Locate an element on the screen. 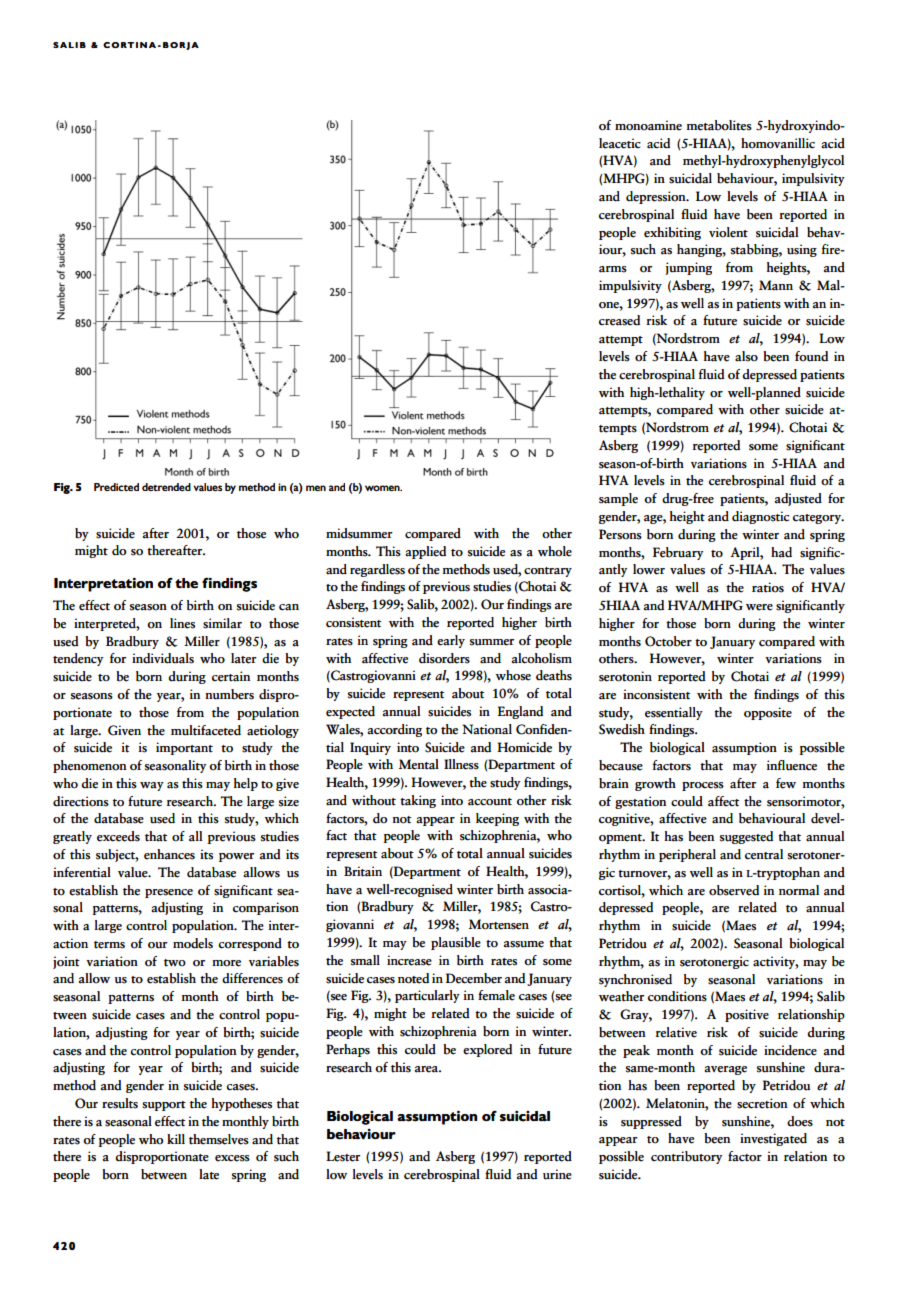  sample is located at coordinates (618, 499).
